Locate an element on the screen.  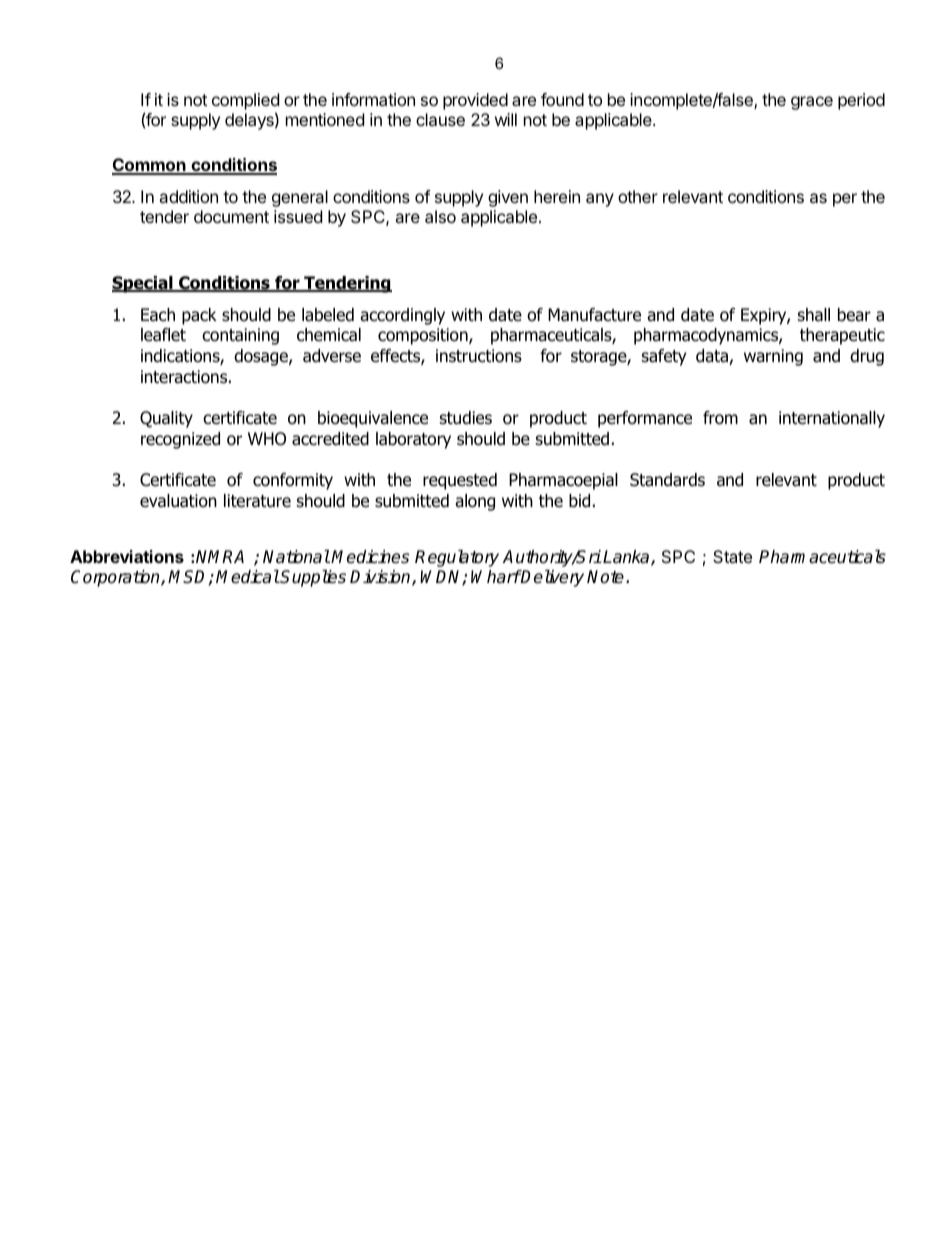
Regulatory is located at coordinates (457, 558).
